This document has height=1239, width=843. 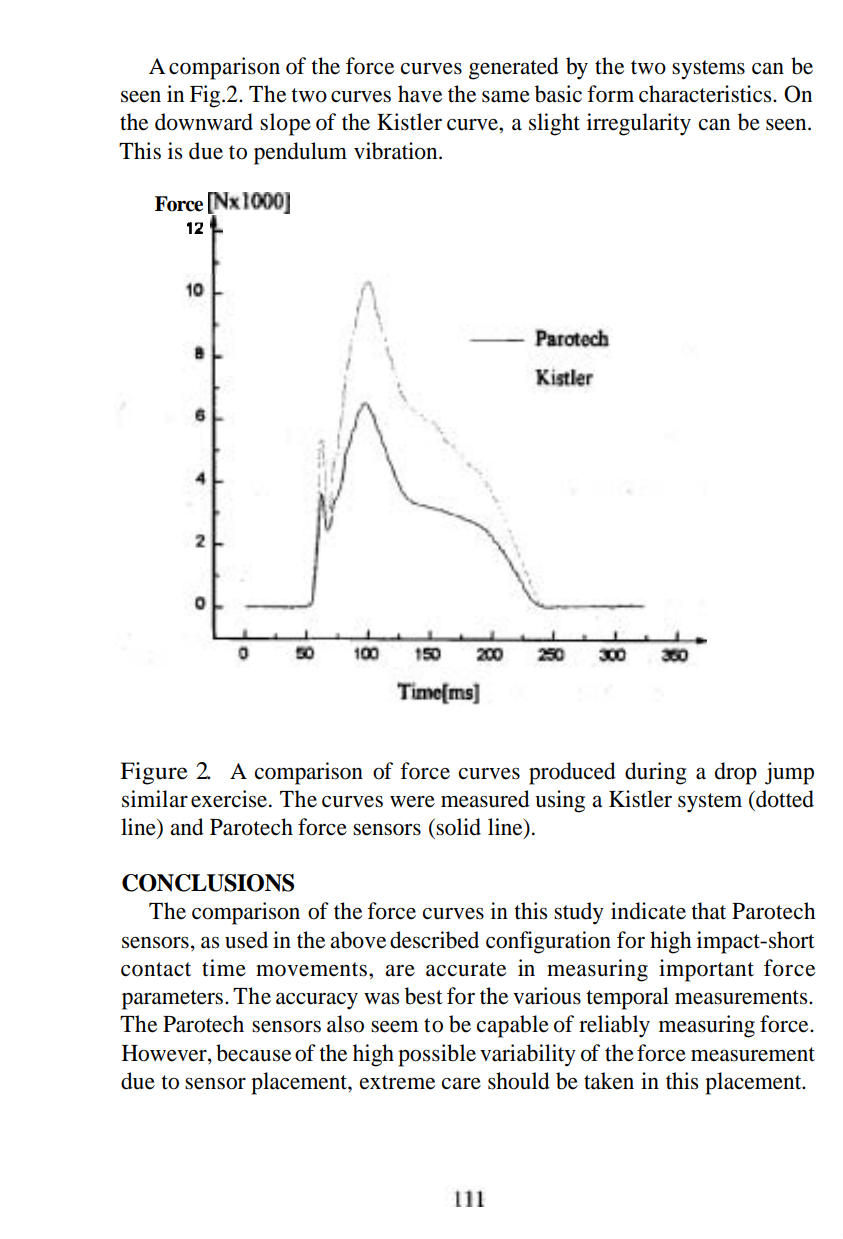 What do you see at coordinates (706, 94) in the document?
I see `characteristics` at bounding box center [706, 94].
